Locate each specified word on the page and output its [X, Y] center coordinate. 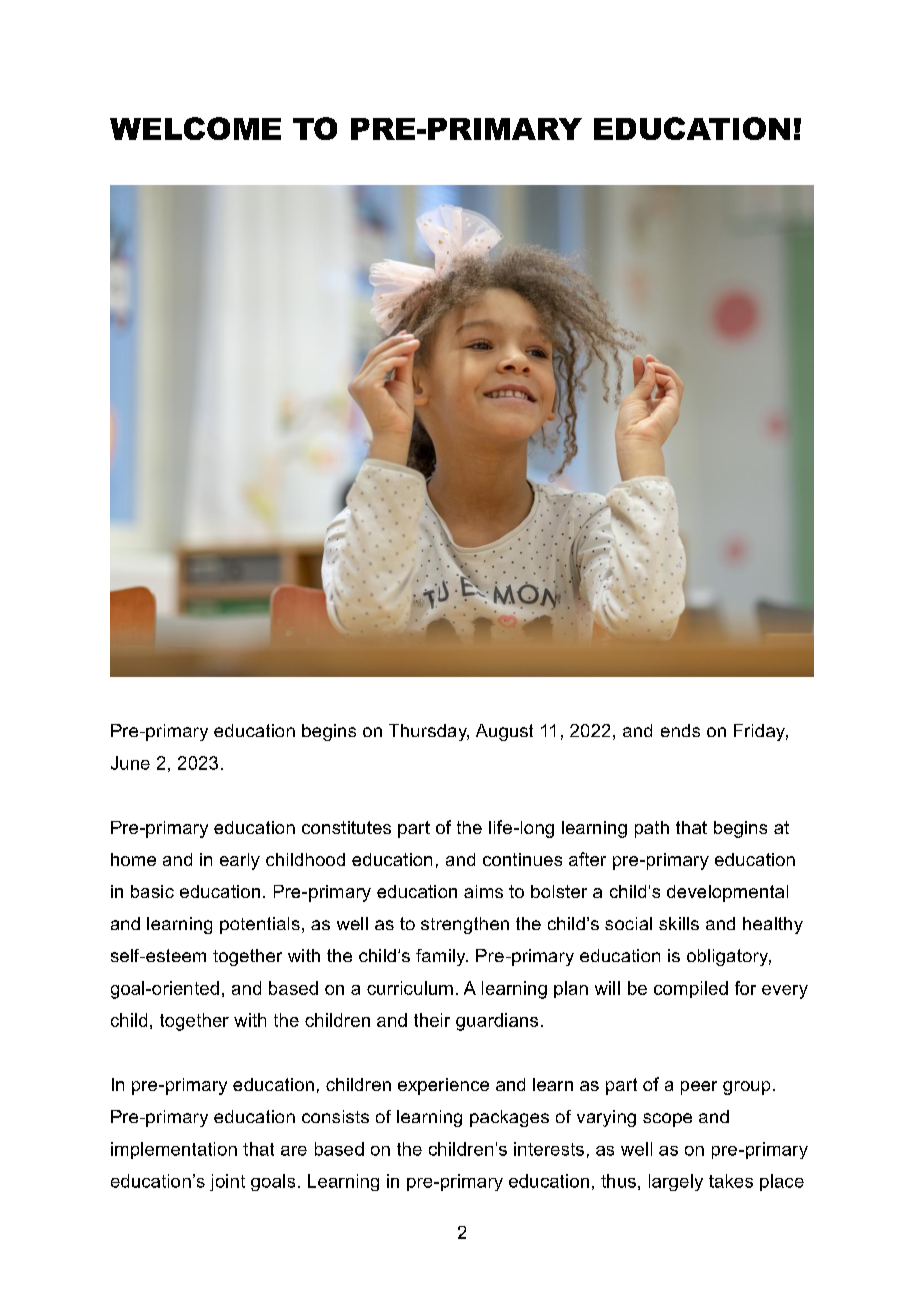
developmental [727, 893]
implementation [174, 1150]
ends [680, 730]
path [652, 829]
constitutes [346, 827]
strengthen [465, 925]
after [587, 859]
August [504, 732]
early [240, 861]
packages [509, 1118]
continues [522, 859]
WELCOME [195, 128]
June [130, 763]
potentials [260, 925]
